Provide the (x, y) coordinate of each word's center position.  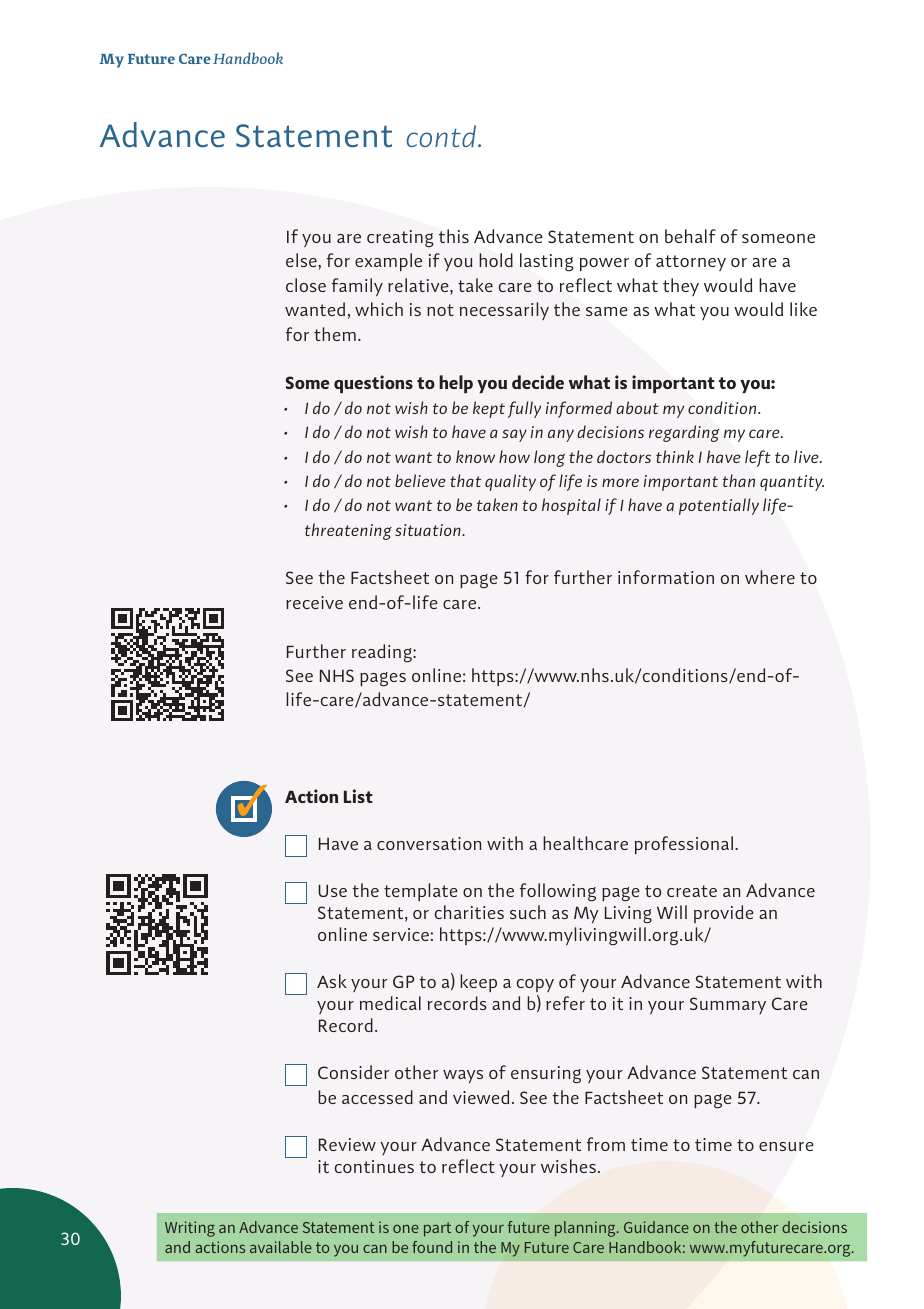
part (437, 1229)
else (302, 260)
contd (443, 136)
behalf (690, 236)
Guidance (656, 1227)
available (281, 1247)
